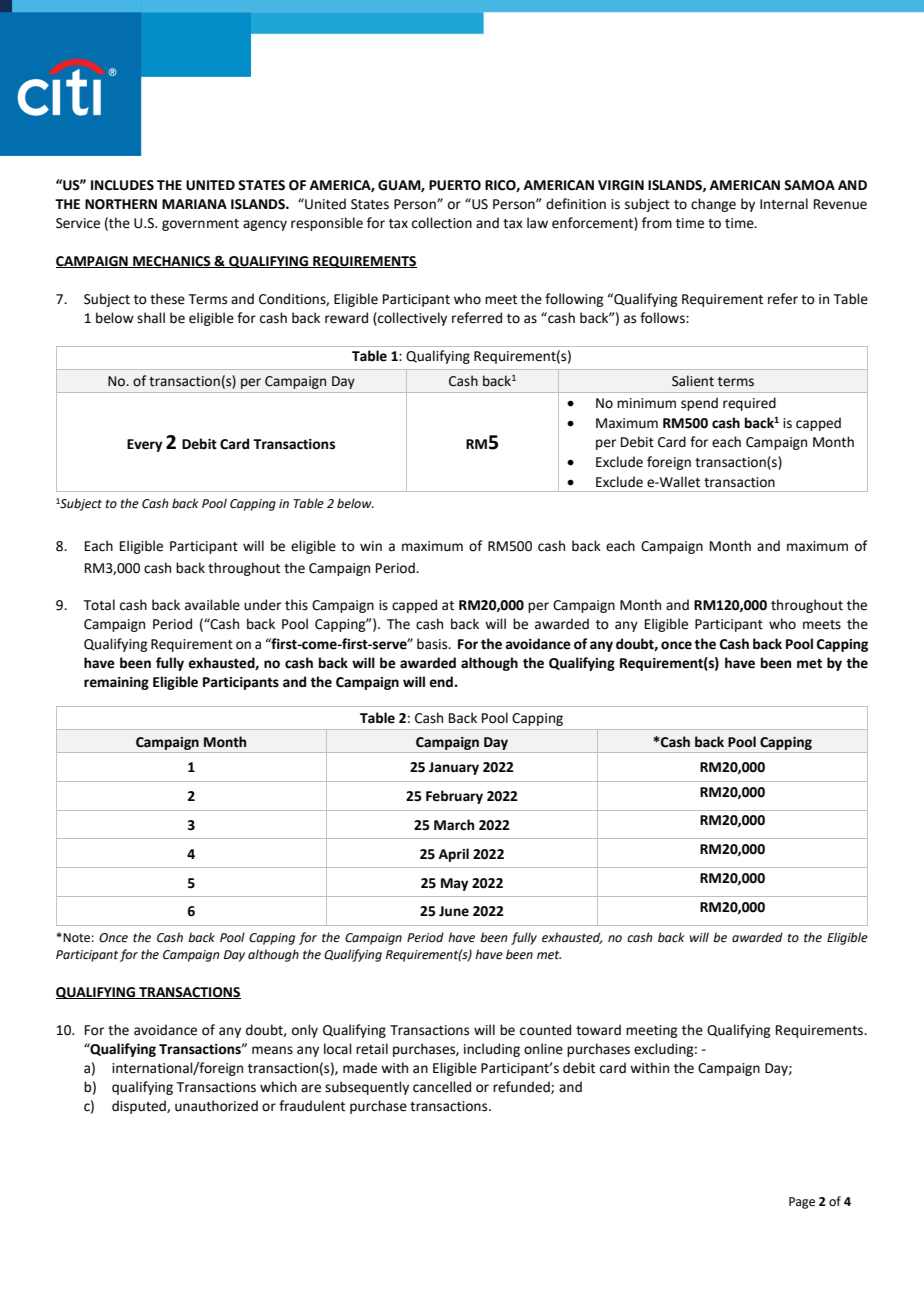  Describe the element at coordinates (646, 403) in the screenshot. I see `minimum` at that location.
